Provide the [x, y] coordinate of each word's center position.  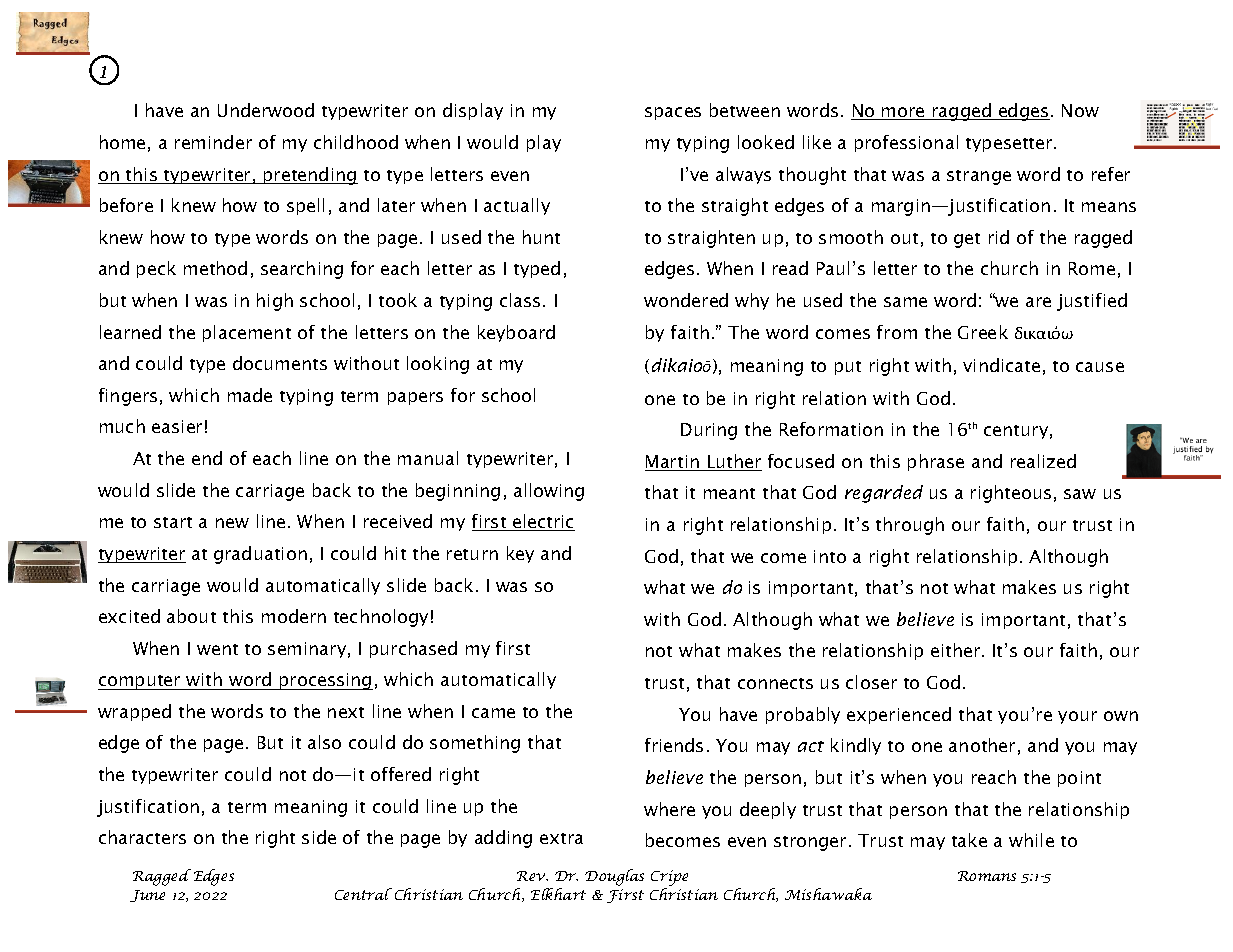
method [215, 268]
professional [906, 143]
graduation [260, 555]
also [324, 742]
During [709, 431]
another [982, 745]
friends [674, 745]
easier [177, 426]
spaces [673, 113]
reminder [213, 142]
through [910, 526]
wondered [686, 300]
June [147, 896]
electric [543, 522]
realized [1043, 461]
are [1038, 302]
